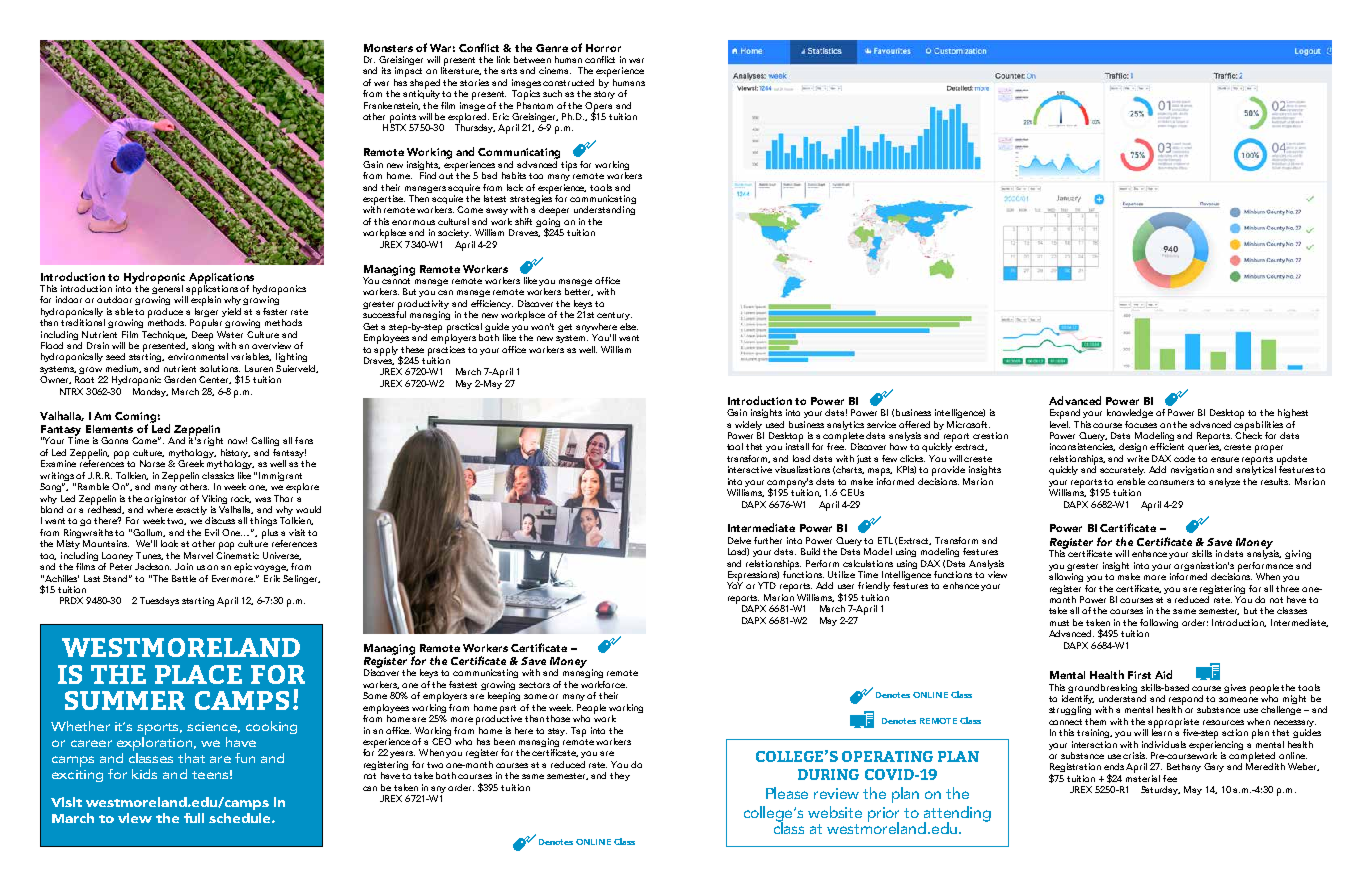  Describe the element at coordinates (552, 93) in the document. I see `such` at that location.
